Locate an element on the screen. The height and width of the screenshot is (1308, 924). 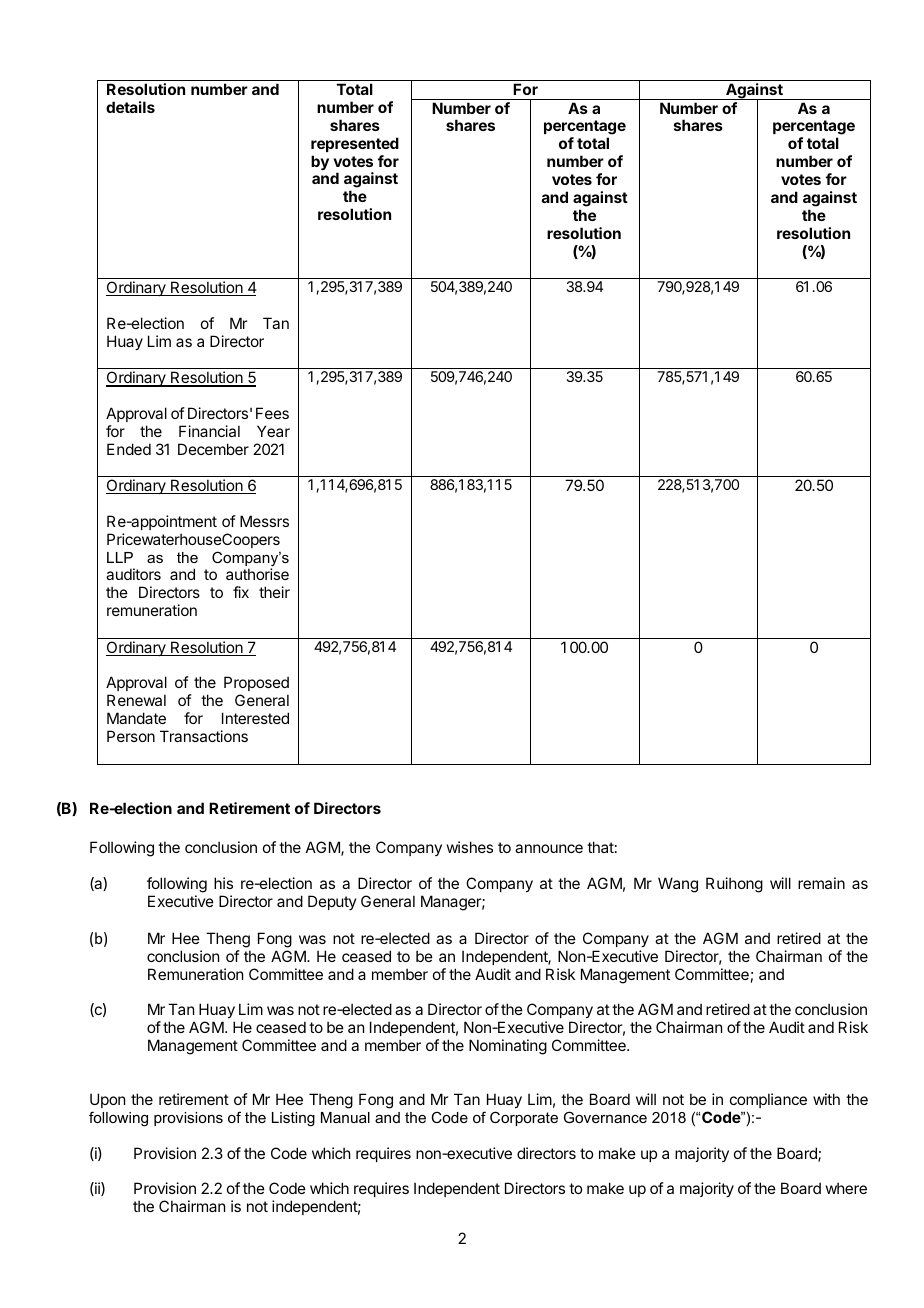
Listing is located at coordinates (293, 1119).
